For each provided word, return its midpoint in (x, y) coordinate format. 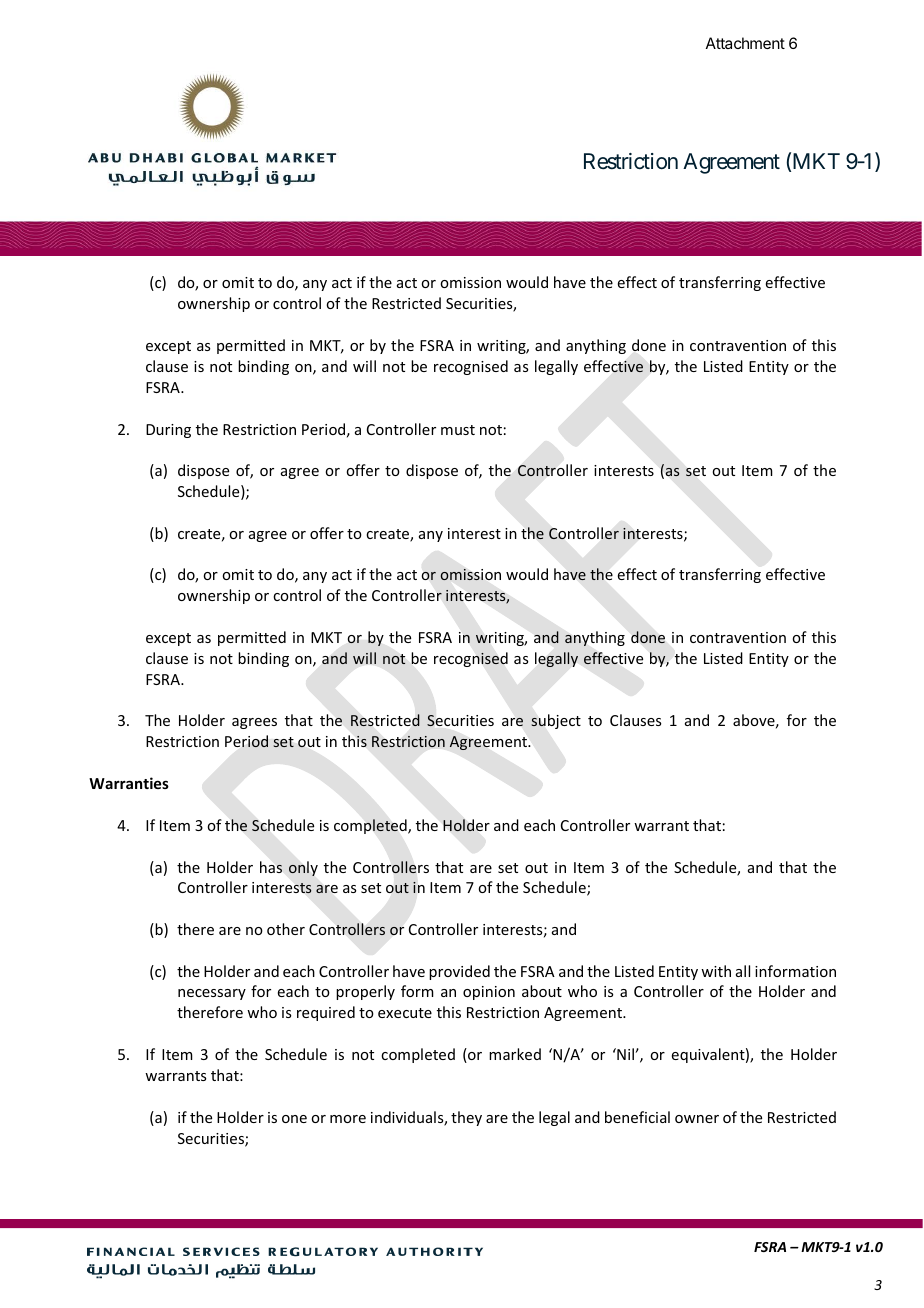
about (542, 991)
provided (459, 972)
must (458, 430)
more (348, 1119)
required (326, 1013)
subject (556, 721)
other (286, 929)
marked (515, 1054)
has (271, 867)
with (716, 971)
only (303, 868)
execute (405, 1013)
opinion (489, 993)
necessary (212, 994)
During (168, 431)
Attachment (745, 43)
